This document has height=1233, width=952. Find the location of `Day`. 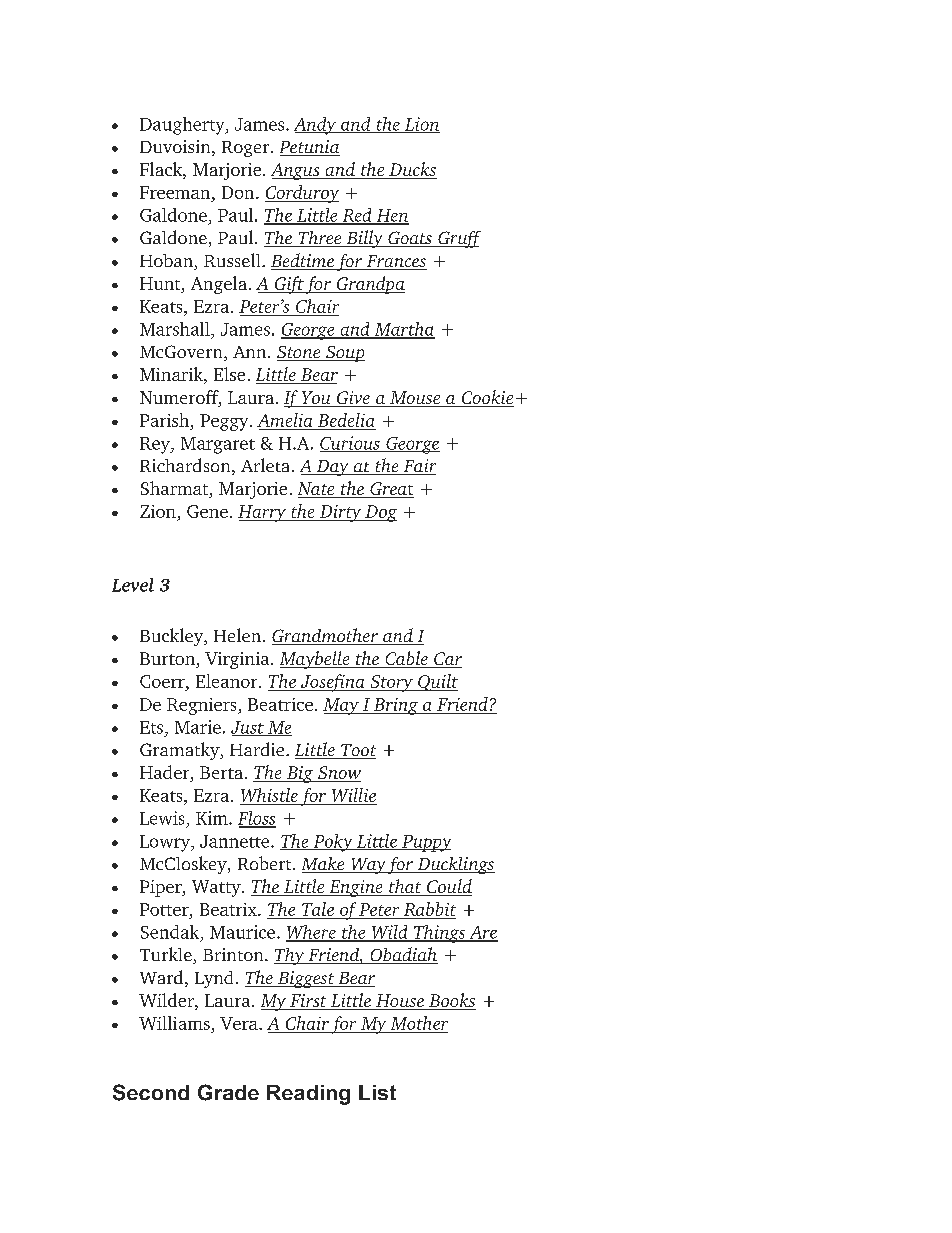

Day is located at coordinates (332, 468).
